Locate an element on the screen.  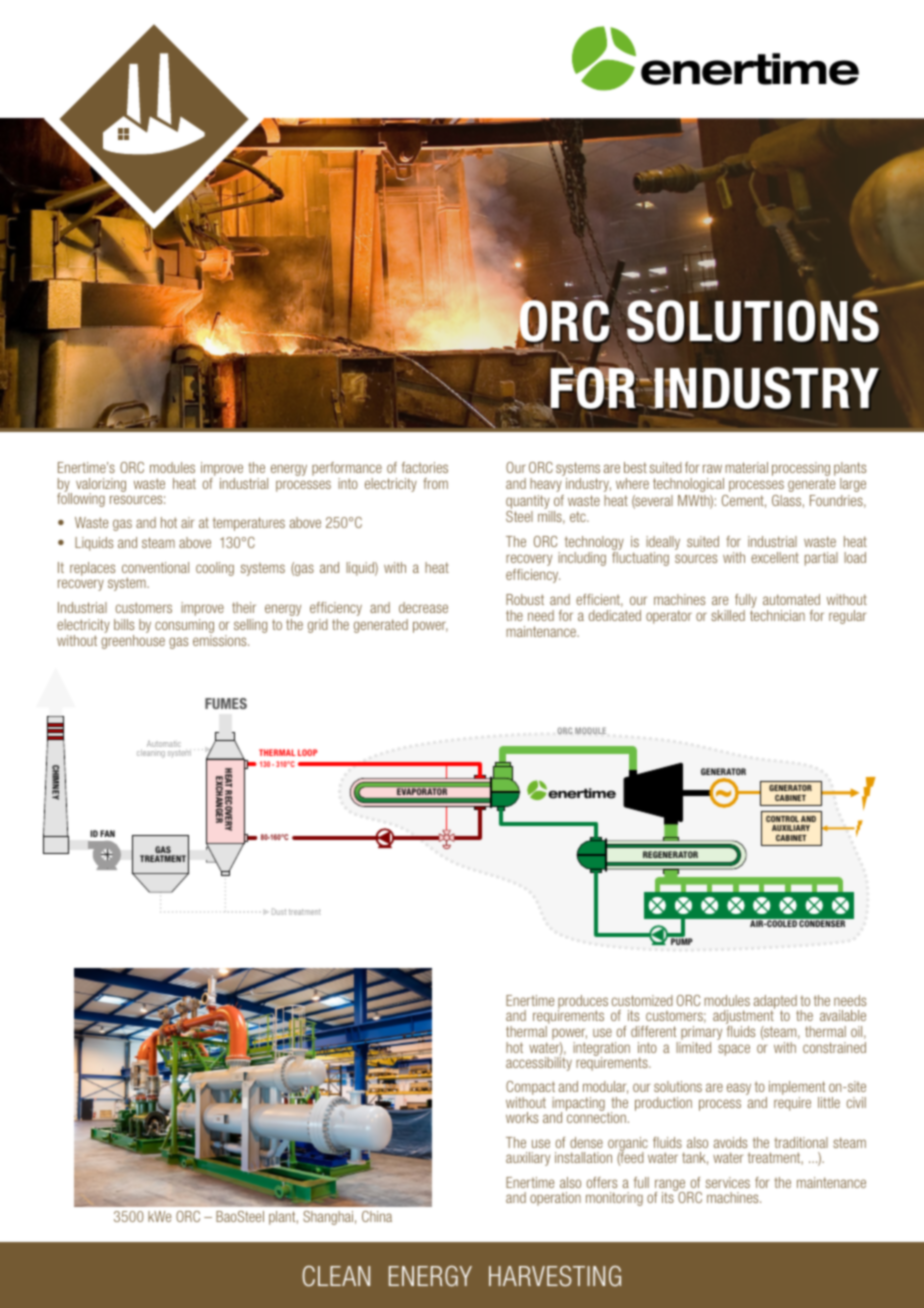
produces is located at coordinates (583, 1003).
